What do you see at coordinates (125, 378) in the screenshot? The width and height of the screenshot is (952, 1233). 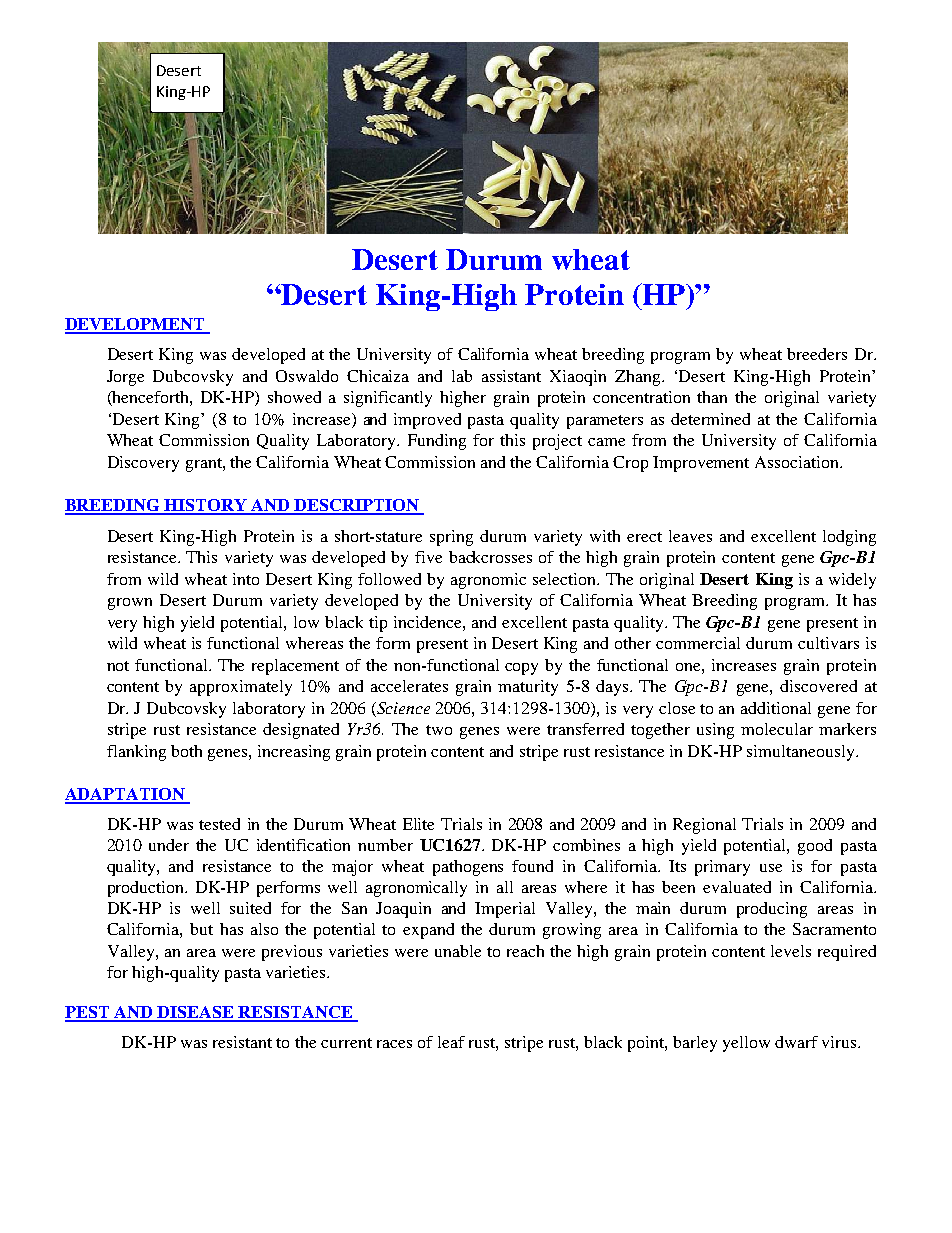 I see `Jorge` at bounding box center [125, 378].
